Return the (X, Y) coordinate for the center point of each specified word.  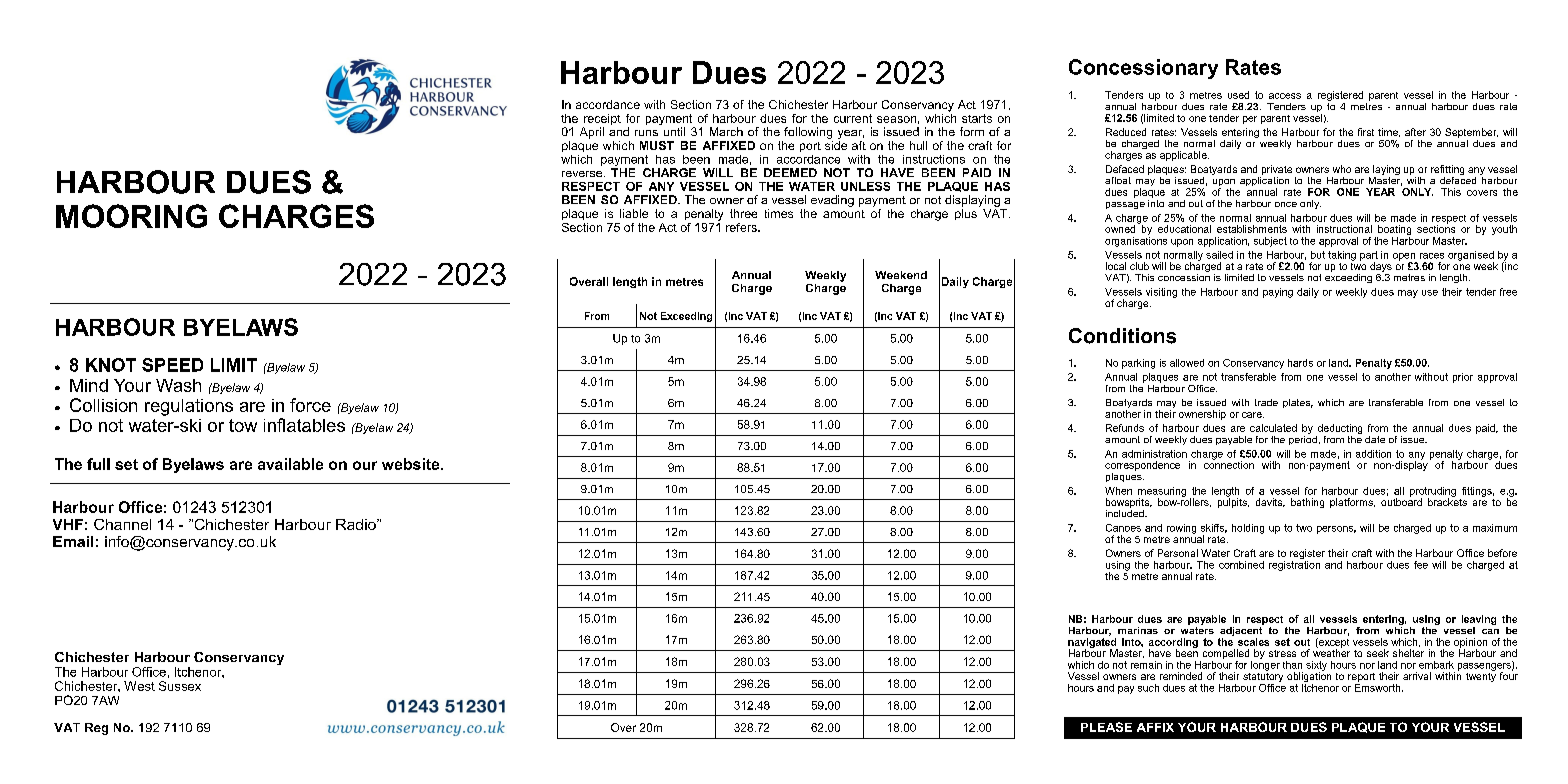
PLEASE (1106, 727)
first (1366, 132)
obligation (1309, 677)
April (592, 133)
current (853, 118)
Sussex (180, 686)
